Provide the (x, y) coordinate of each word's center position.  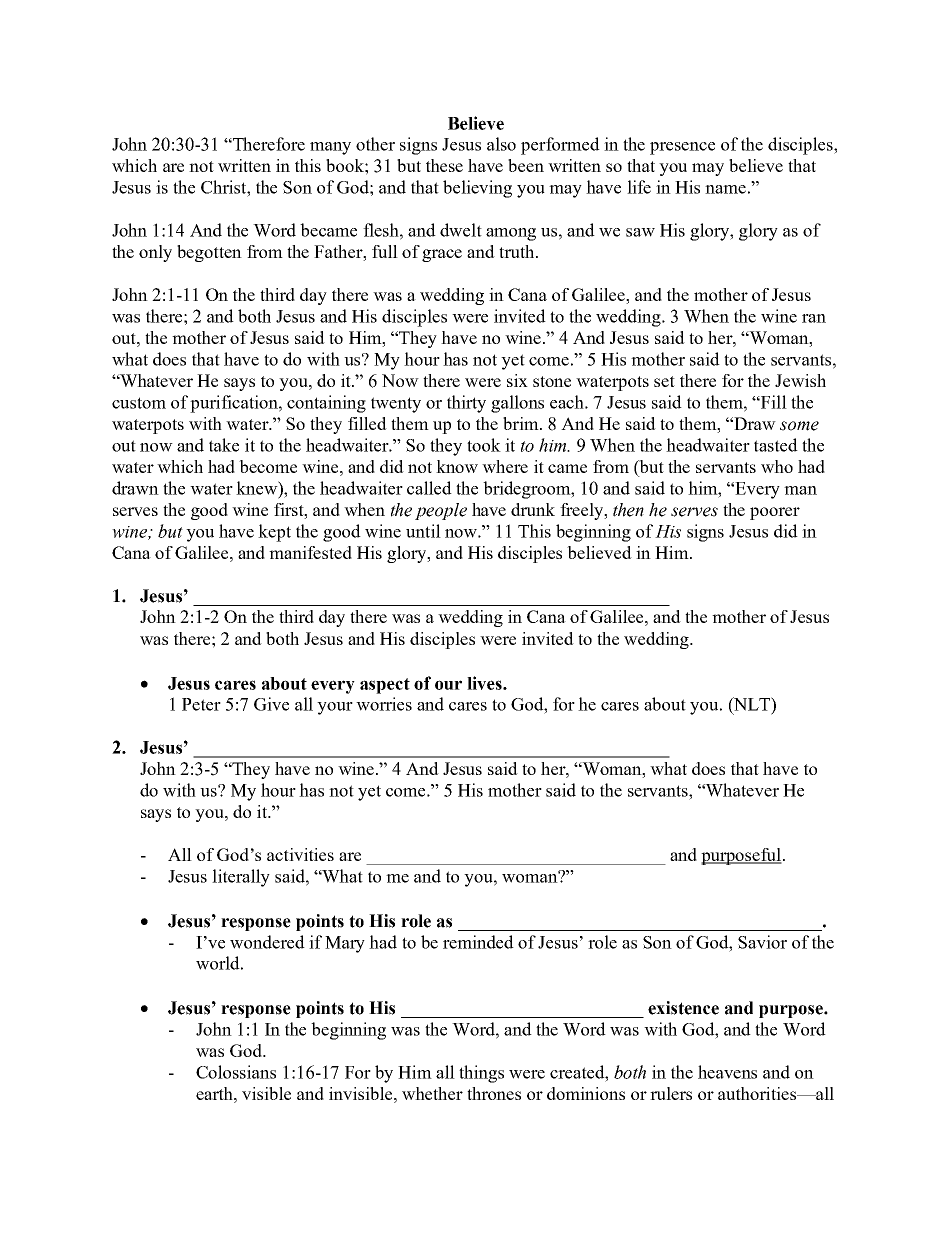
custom (139, 403)
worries (384, 704)
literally (241, 878)
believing (477, 189)
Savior (762, 942)
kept (274, 533)
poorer (775, 513)
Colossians (236, 1072)
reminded (478, 942)
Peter (201, 704)
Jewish (800, 380)
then (628, 510)
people (441, 511)
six (517, 380)
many (330, 148)
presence (682, 148)
